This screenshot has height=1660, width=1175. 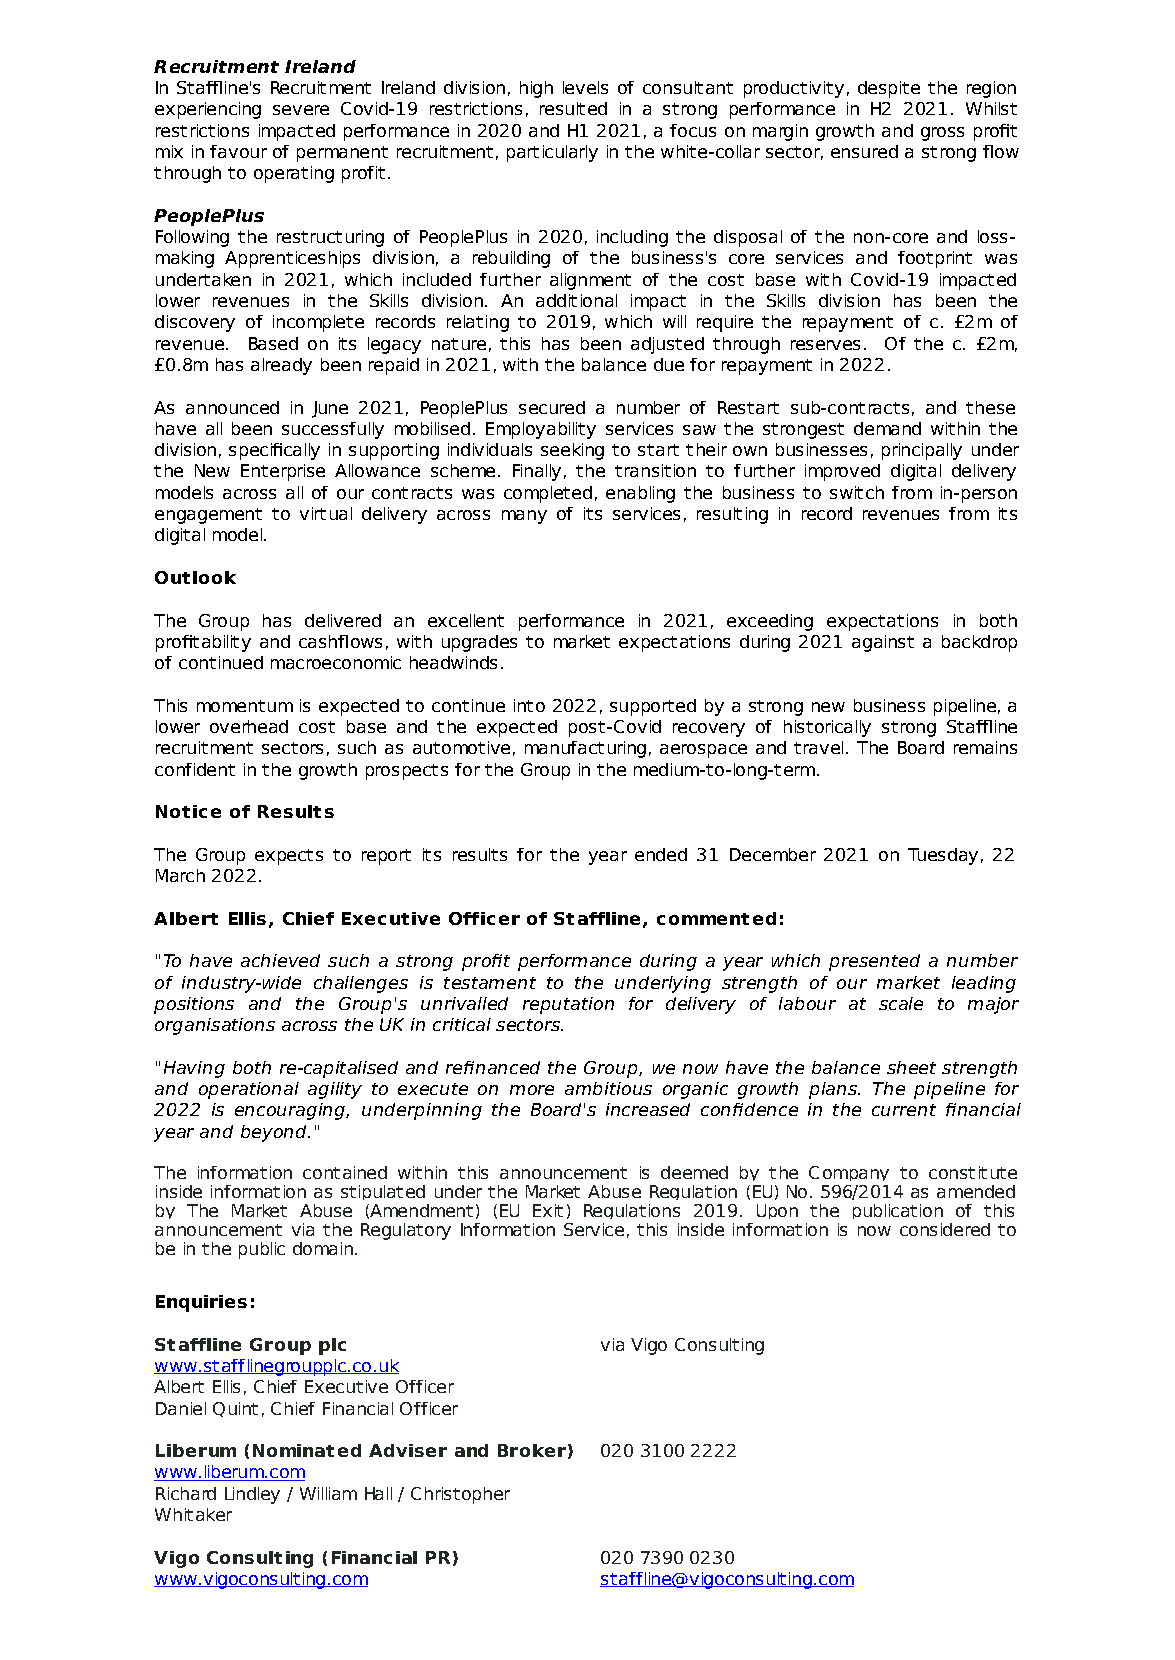 I want to click on Company, so click(x=849, y=1173).
